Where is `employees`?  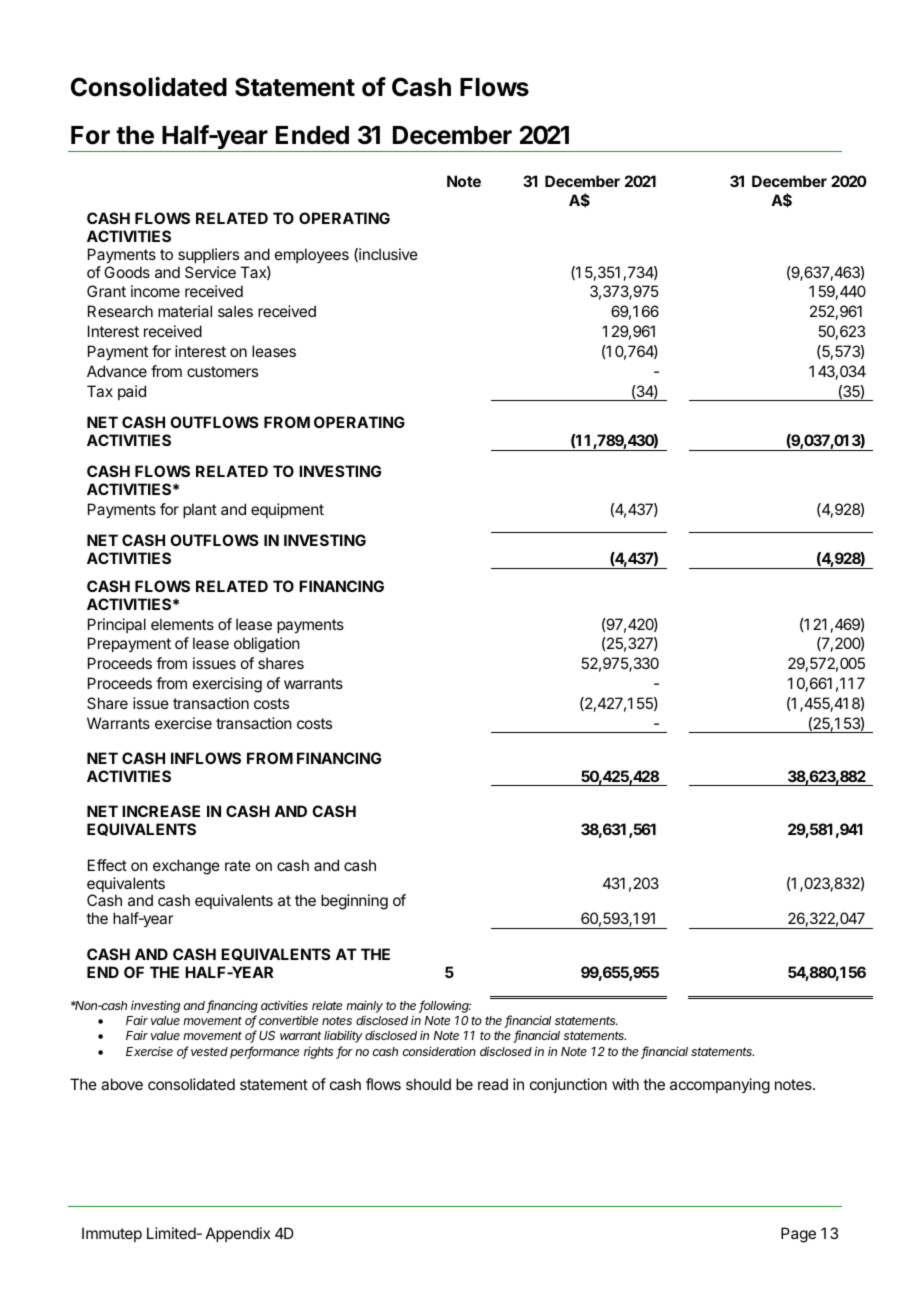
employees is located at coordinates (312, 255).
